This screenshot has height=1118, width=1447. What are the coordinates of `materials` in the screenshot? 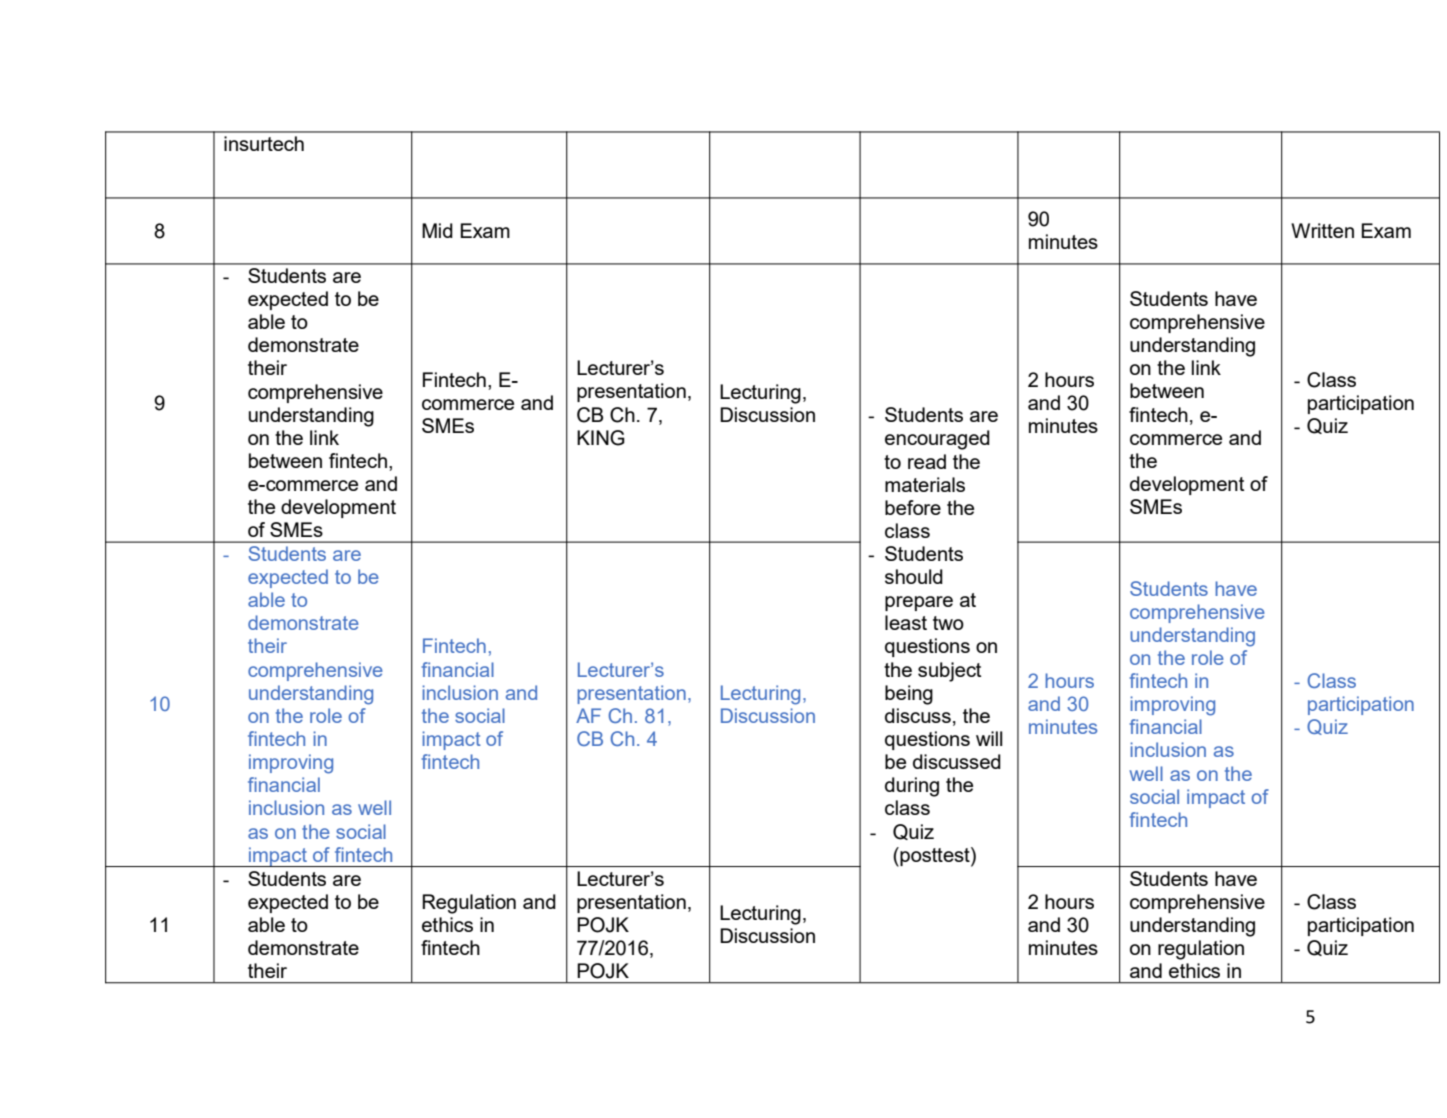 It's located at (925, 484).
